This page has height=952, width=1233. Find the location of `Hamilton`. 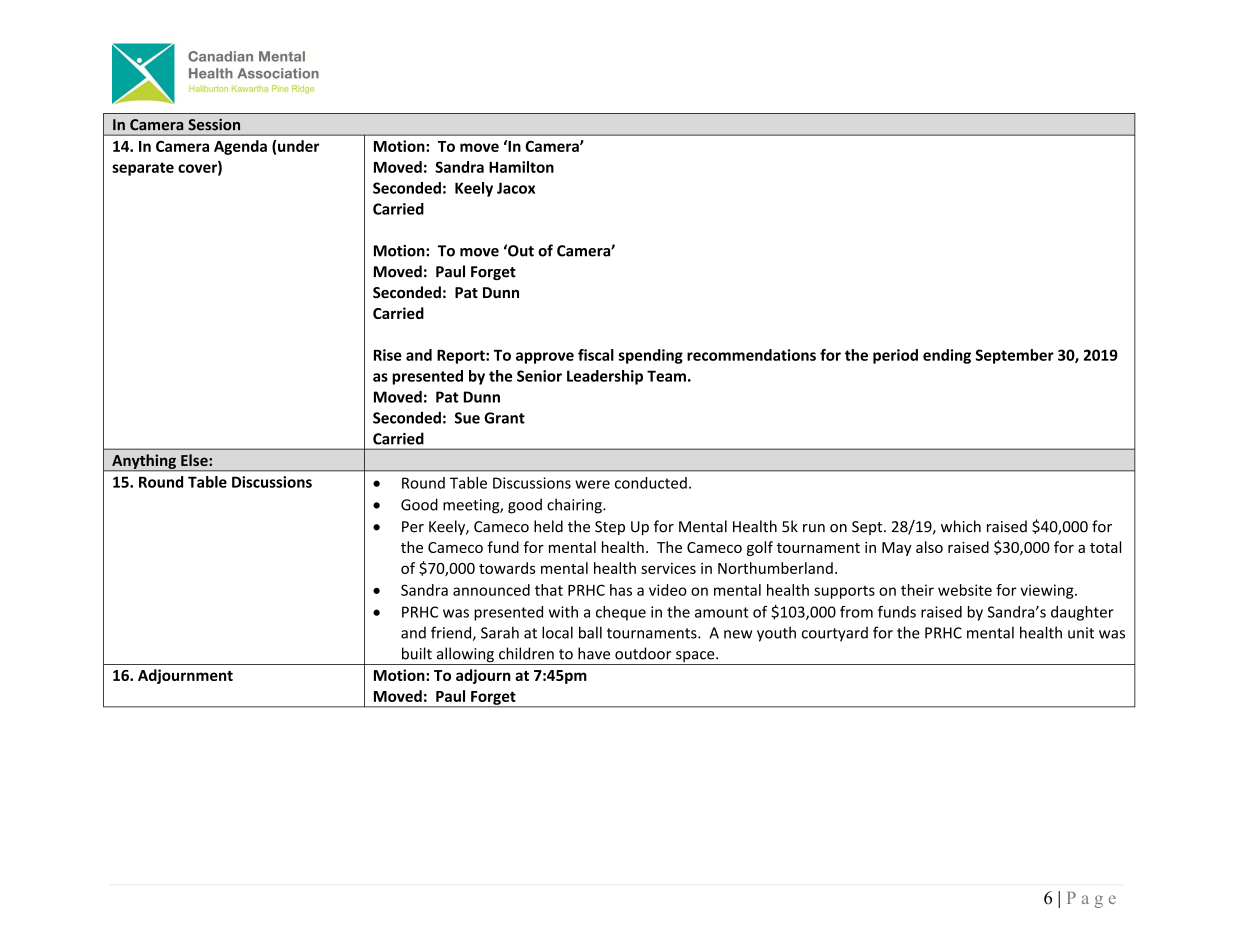

Hamilton is located at coordinates (521, 167).
